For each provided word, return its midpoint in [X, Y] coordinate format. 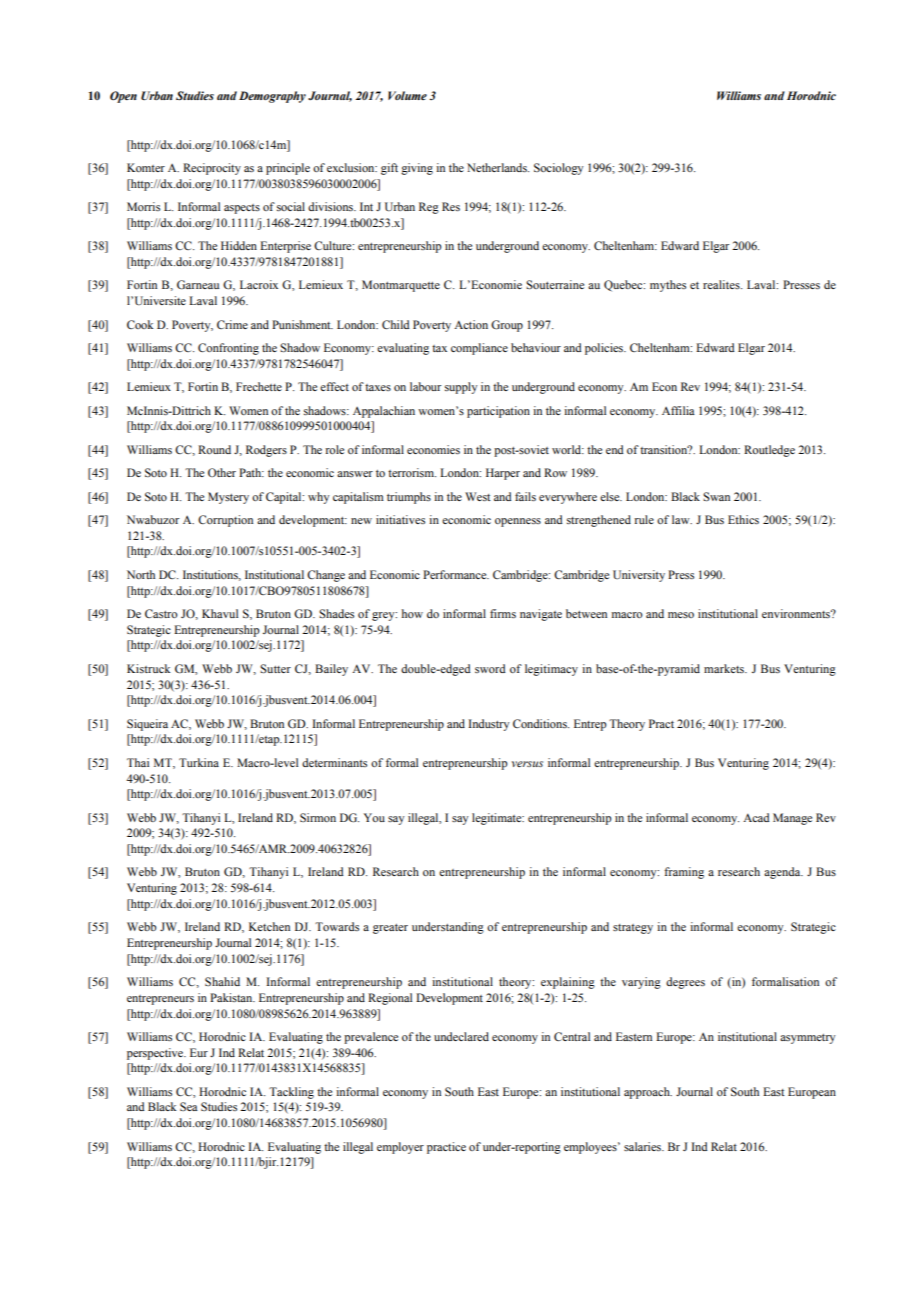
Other [222, 472]
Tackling [291, 1093]
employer [400, 1148]
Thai [138, 762]
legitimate [498, 819]
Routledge [769, 451]
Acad [756, 817]
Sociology [558, 169]
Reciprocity [212, 169]
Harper [503, 474]
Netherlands [498, 167]
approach [648, 1093]
